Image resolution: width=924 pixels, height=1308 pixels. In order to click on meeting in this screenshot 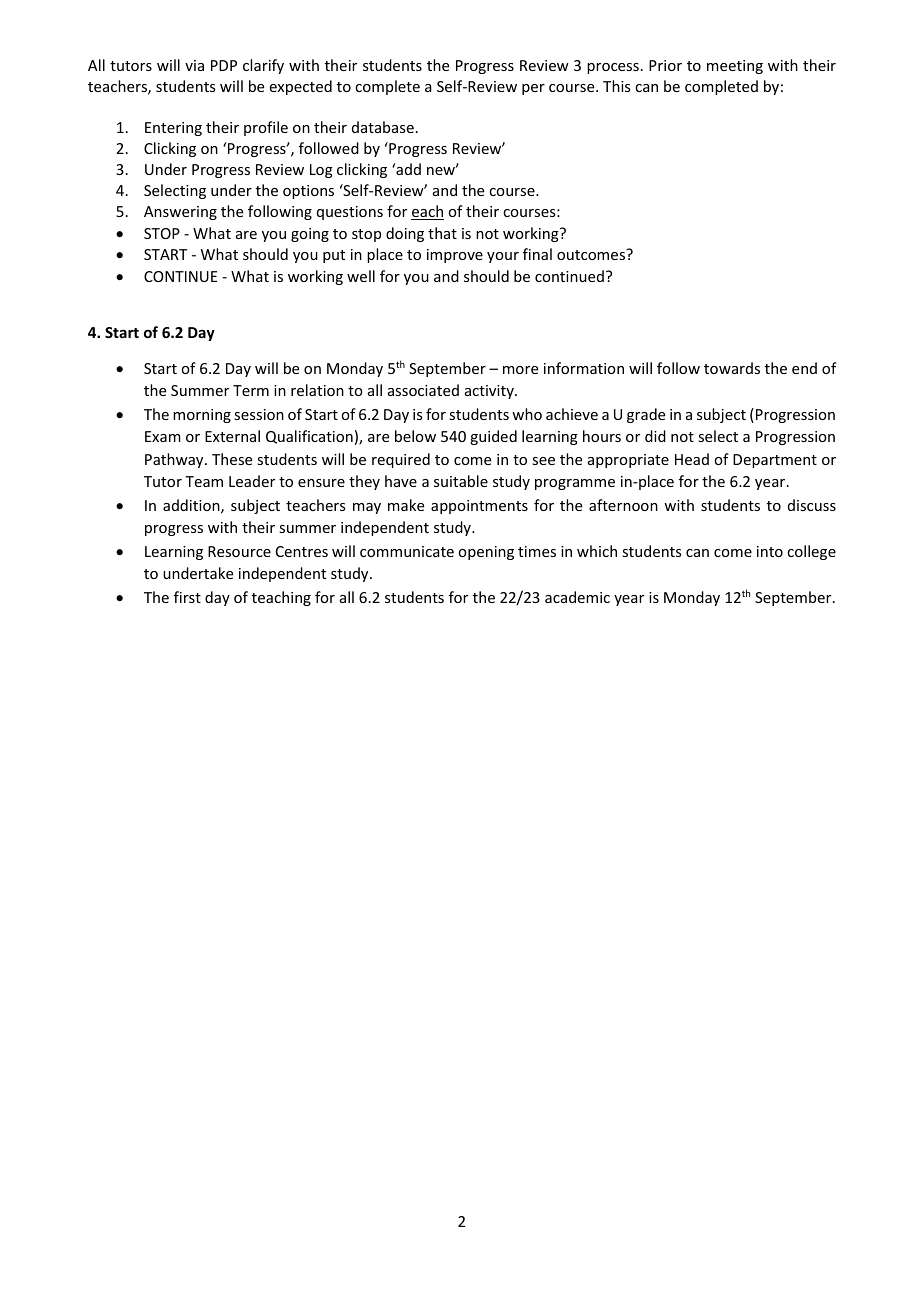, I will do `click(735, 67)`.
